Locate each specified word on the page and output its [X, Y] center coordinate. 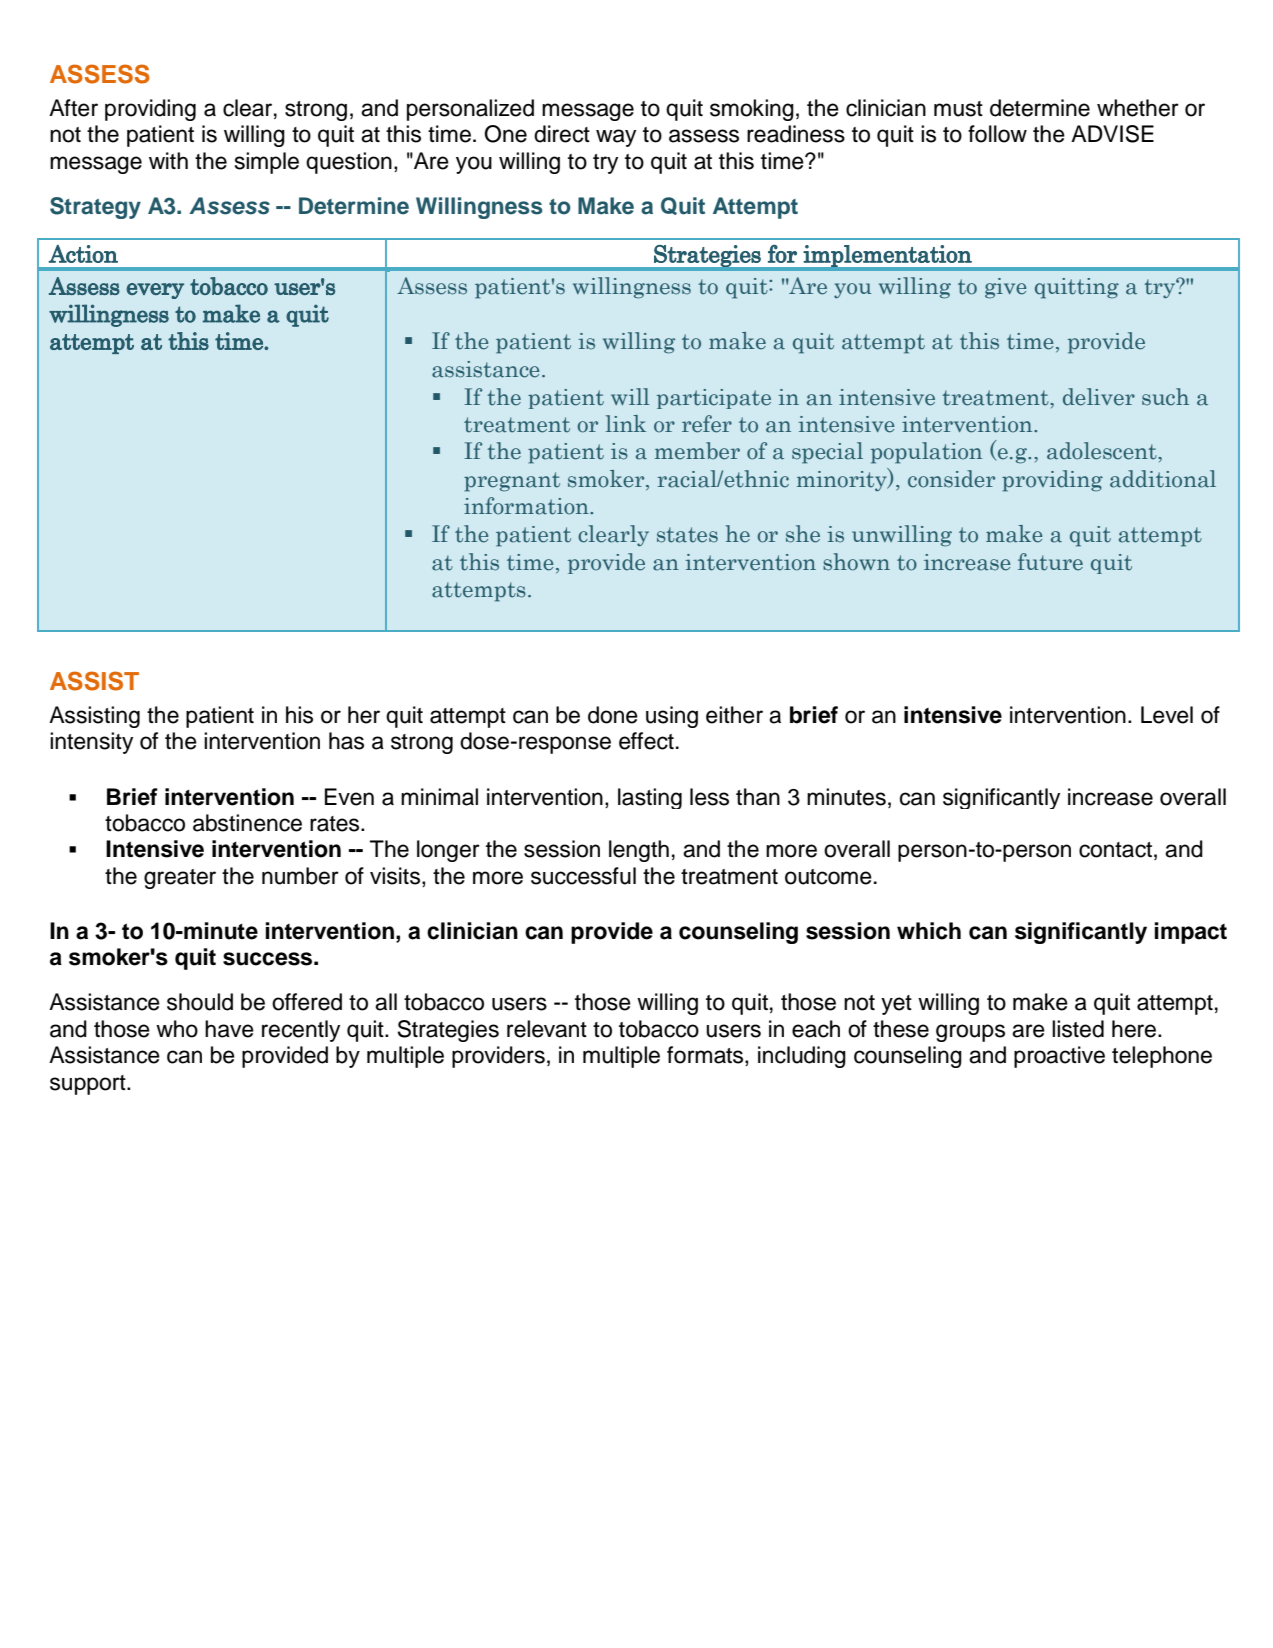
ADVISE [1112, 134]
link [626, 423]
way [616, 138]
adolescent [1103, 451]
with [168, 160]
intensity [91, 743]
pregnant [512, 482]
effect [646, 741]
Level [1167, 715]
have [229, 1029]
